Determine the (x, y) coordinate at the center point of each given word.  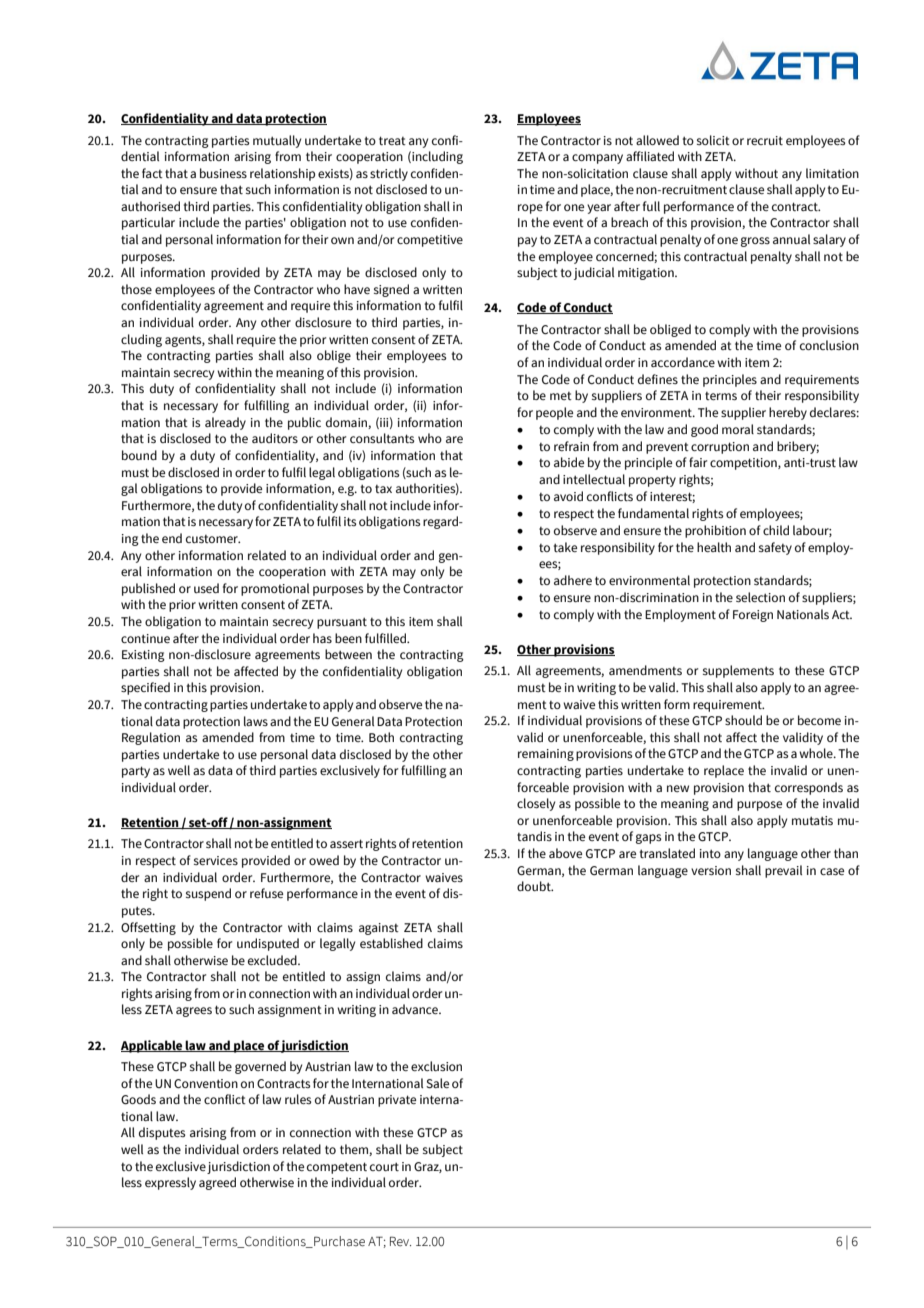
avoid (568, 496)
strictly (389, 174)
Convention (206, 1084)
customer (213, 539)
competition (744, 464)
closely (536, 804)
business (223, 173)
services (216, 860)
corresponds (809, 788)
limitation (832, 173)
